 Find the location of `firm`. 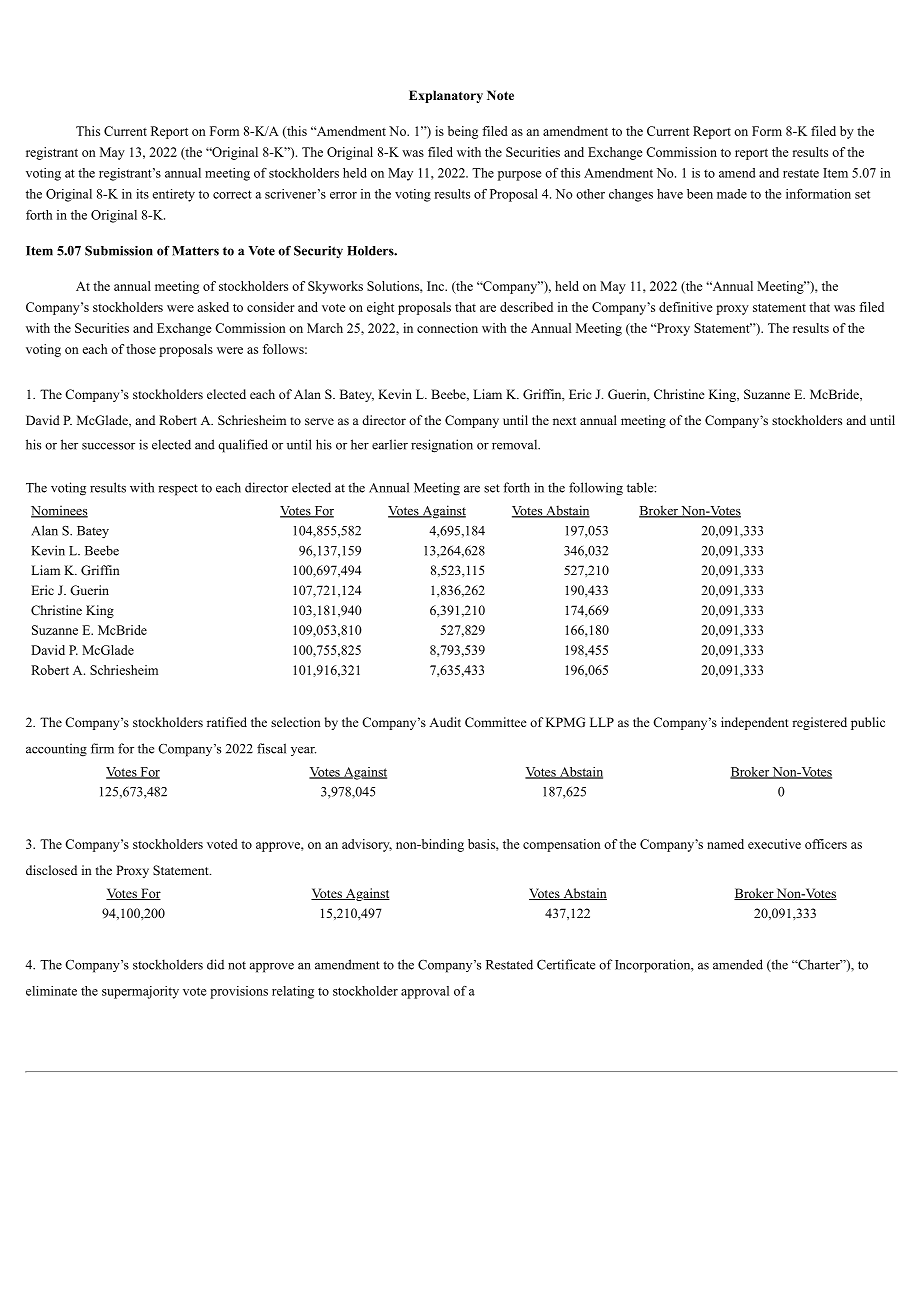

firm is located at coordinates (102, 748).
